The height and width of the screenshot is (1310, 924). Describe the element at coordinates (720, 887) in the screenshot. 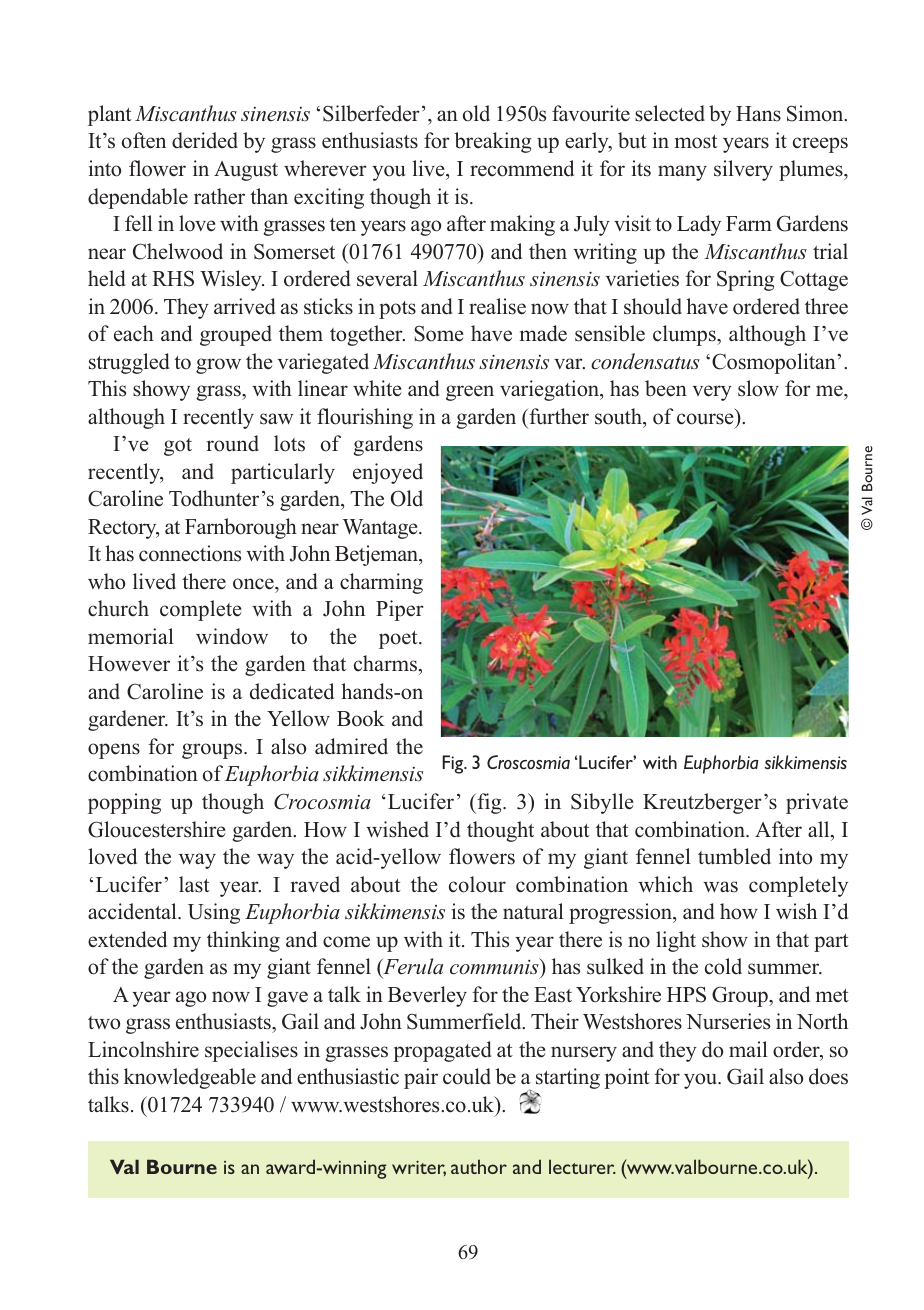

I see `was` at that location.
